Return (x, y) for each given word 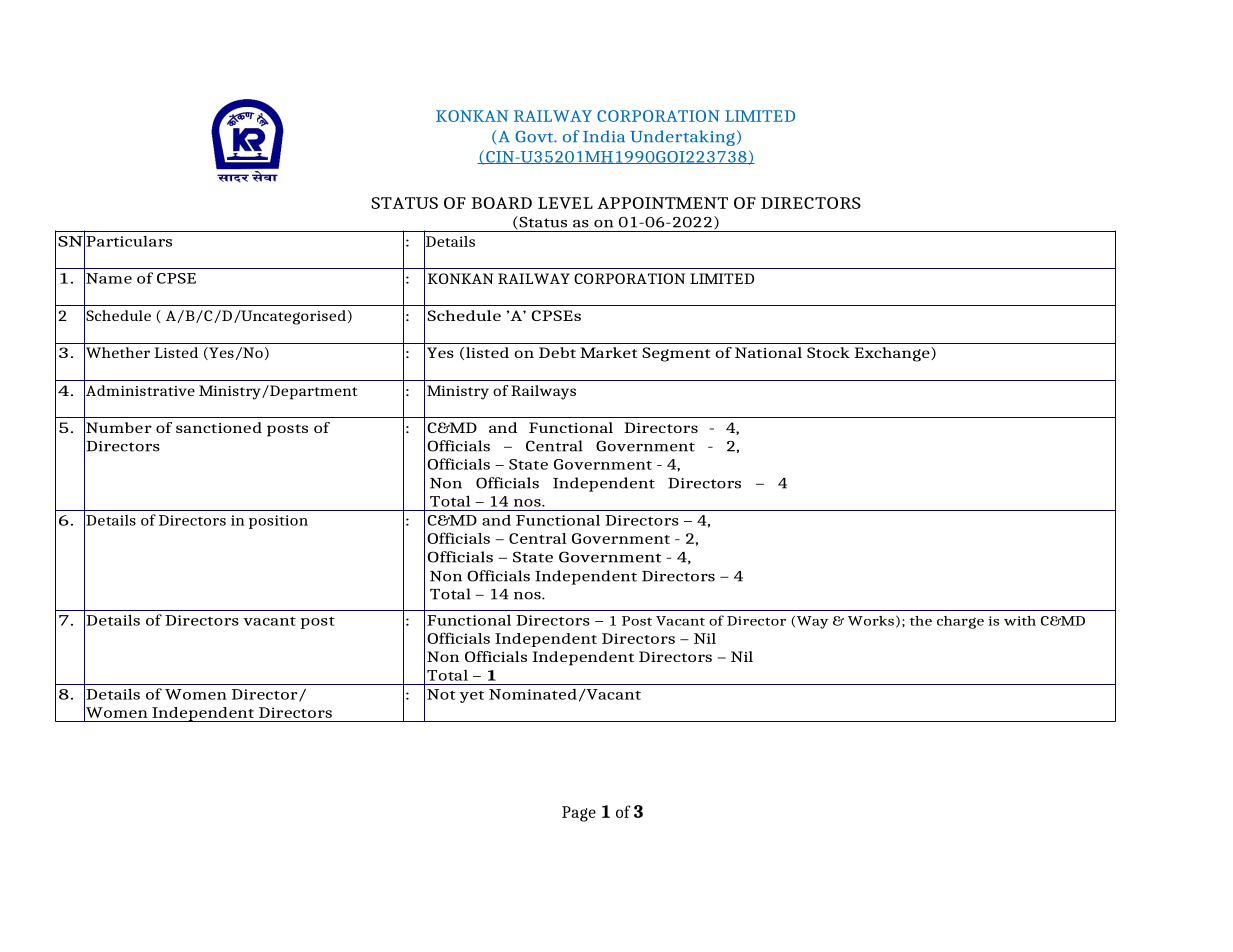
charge (960, 622)
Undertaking (682, 138)
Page (579, 814)
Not (441, 694)
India (604, 136)
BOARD (501, 203)
